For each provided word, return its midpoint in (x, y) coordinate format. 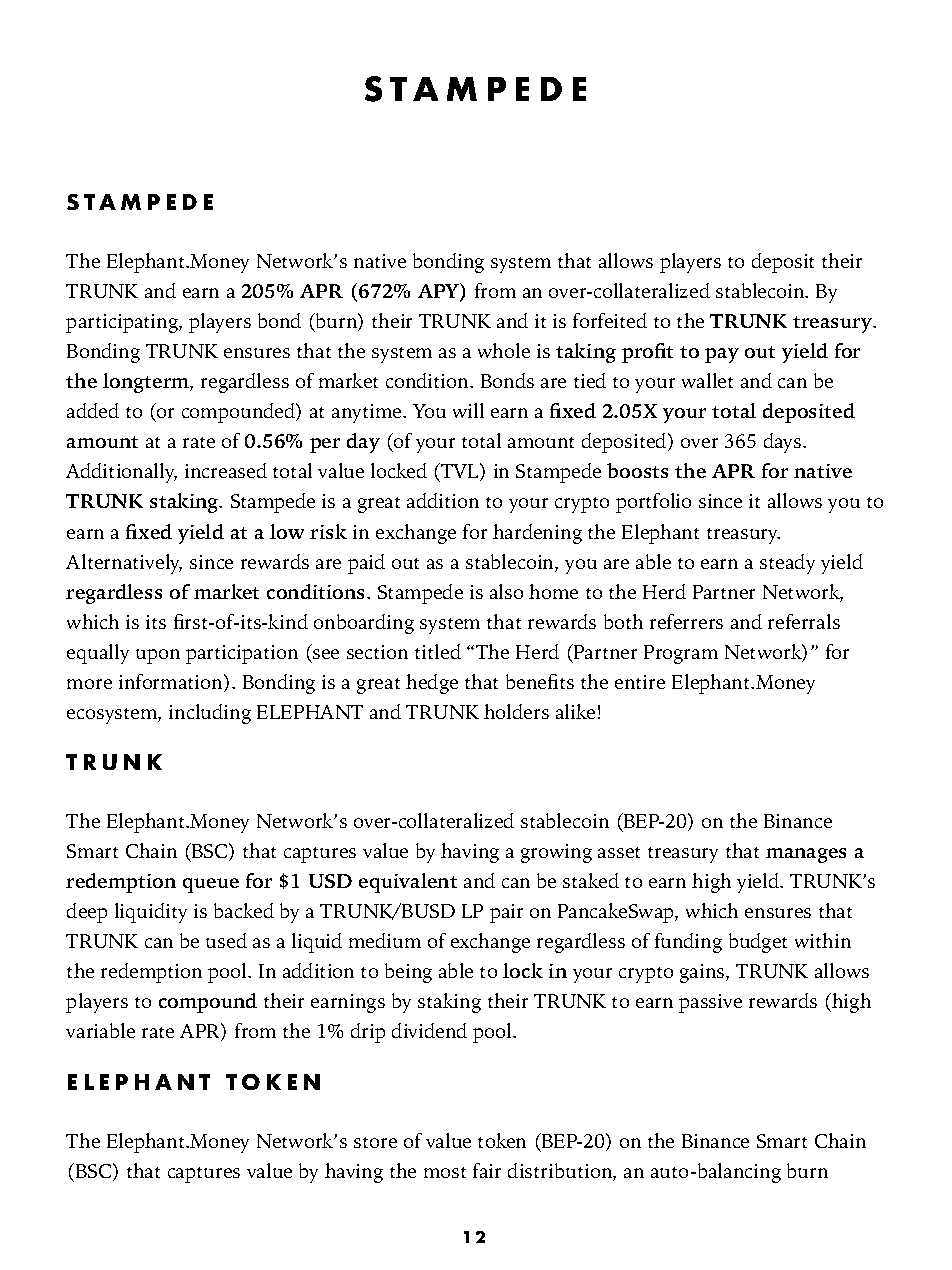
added (93, 410)
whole (504, 350)
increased (226, 470)
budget (758, 943)
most (445, 1172)
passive (710, 1003)
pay (722, 355)
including (210, 714)
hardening (537, 534)
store (375, 1142)
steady (787, 564)
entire (640, 682)
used (226, 940)
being (408, 973)
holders (516, 711)
